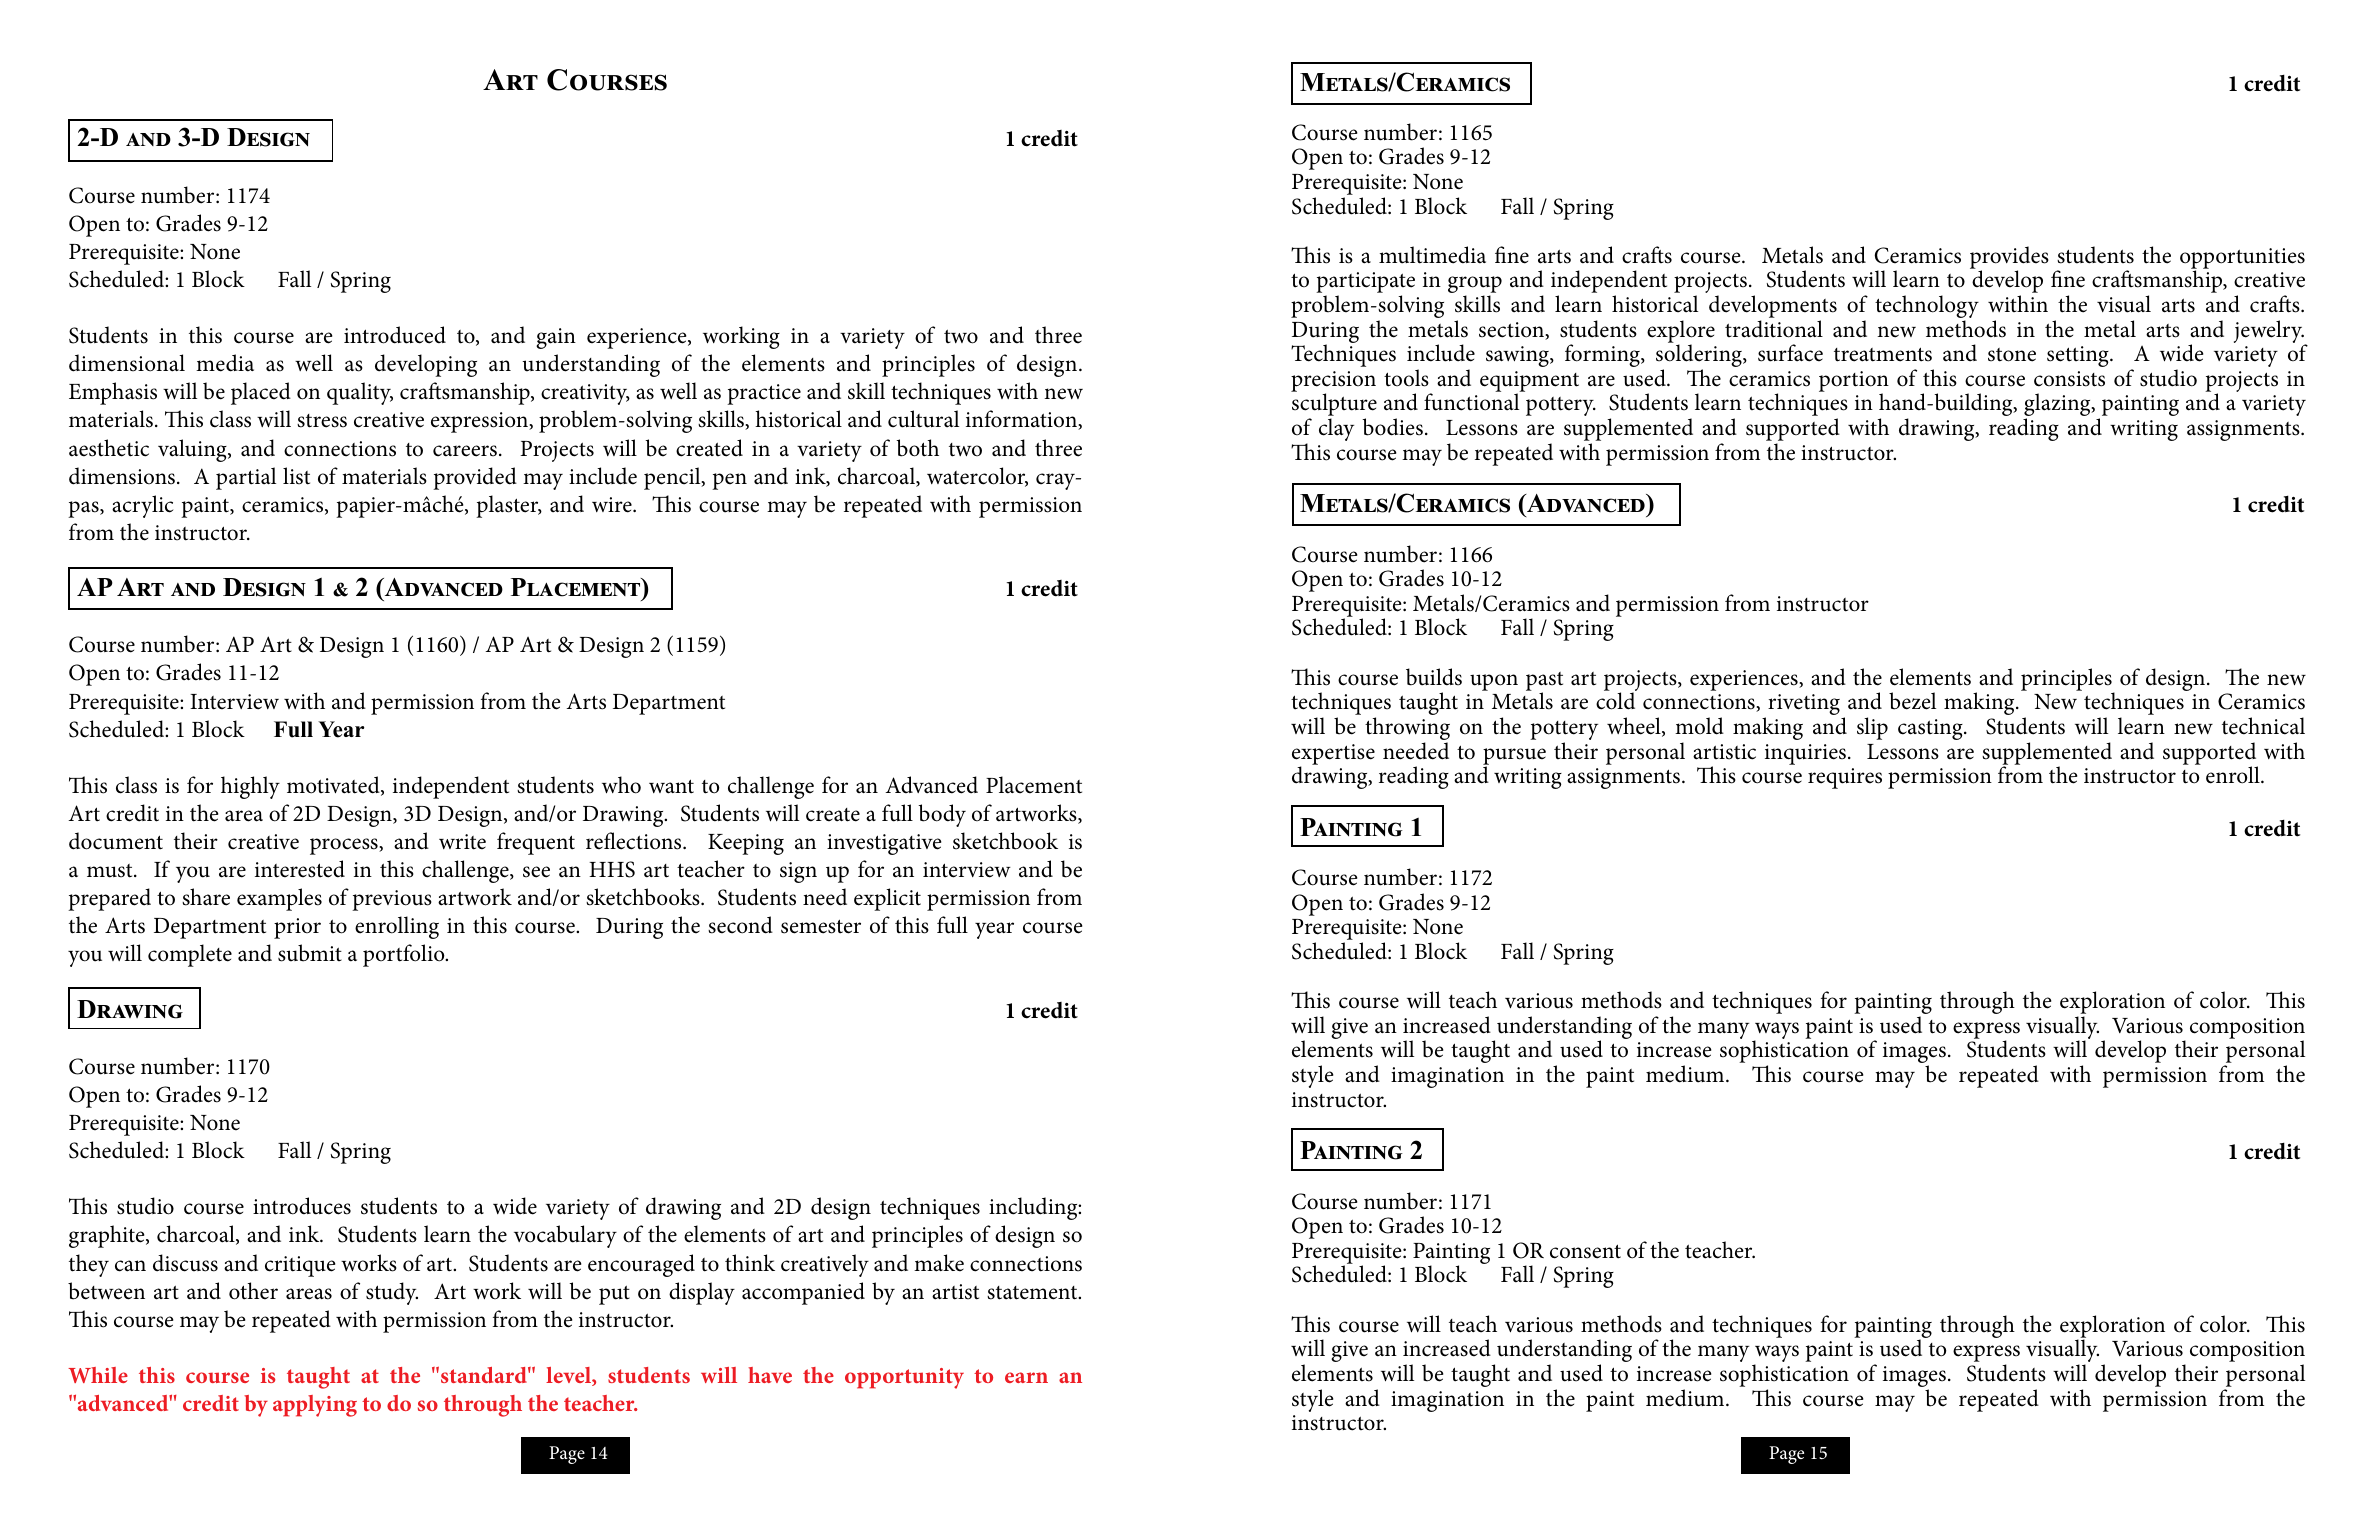 This screenshot has width=2372, height=1535. I want to click on requires, so click(1845, 778).
